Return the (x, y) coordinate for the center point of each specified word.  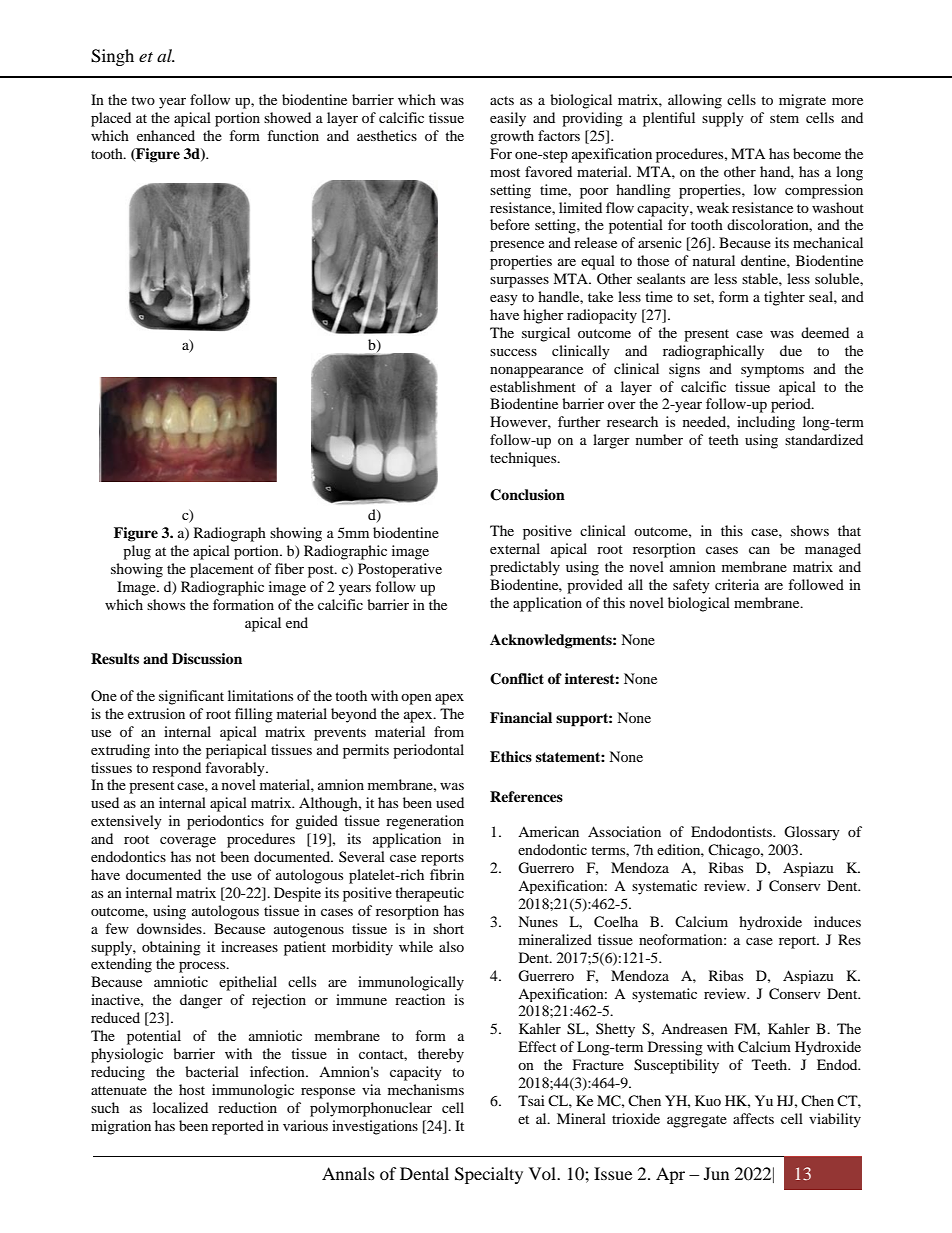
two (143, 100)
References (526, 796)
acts (502, 100)
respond (176, 769)
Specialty (489, 1175)
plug (137, 552)
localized (180, 1107)
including (766, 423)
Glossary (812, 833)
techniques (524, 459)
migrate (802, 101)
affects (753, 1118)
